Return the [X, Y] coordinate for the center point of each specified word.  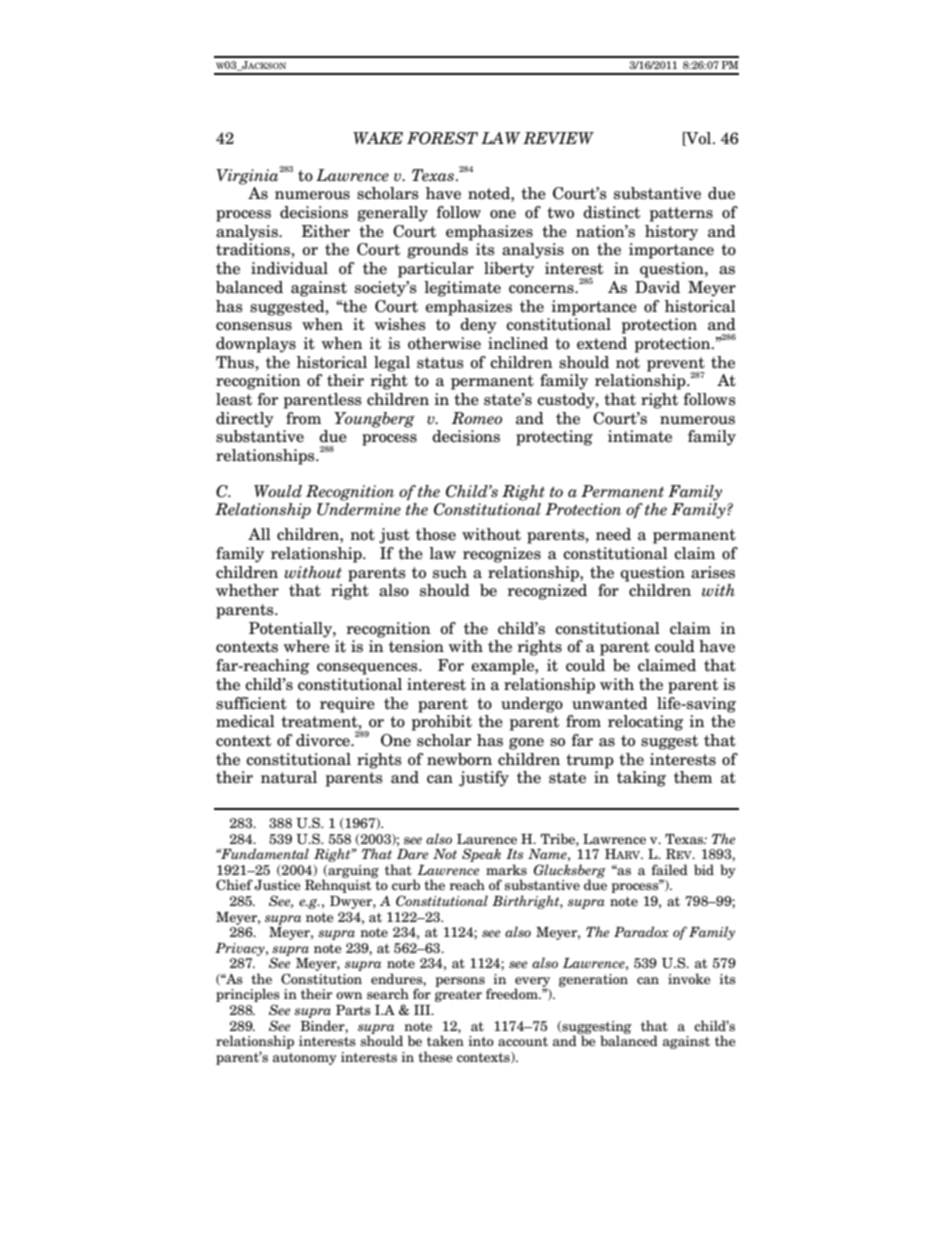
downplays [256, 345]
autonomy [305, 1059]
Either [325, 231]
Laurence [487, 839]
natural [289, 777]
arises [713, 572]
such [450, 572]
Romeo [476, 418]
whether [247, 590]
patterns [681, 214]
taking [641, 779]
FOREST [442, 138]
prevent [676, 365]
